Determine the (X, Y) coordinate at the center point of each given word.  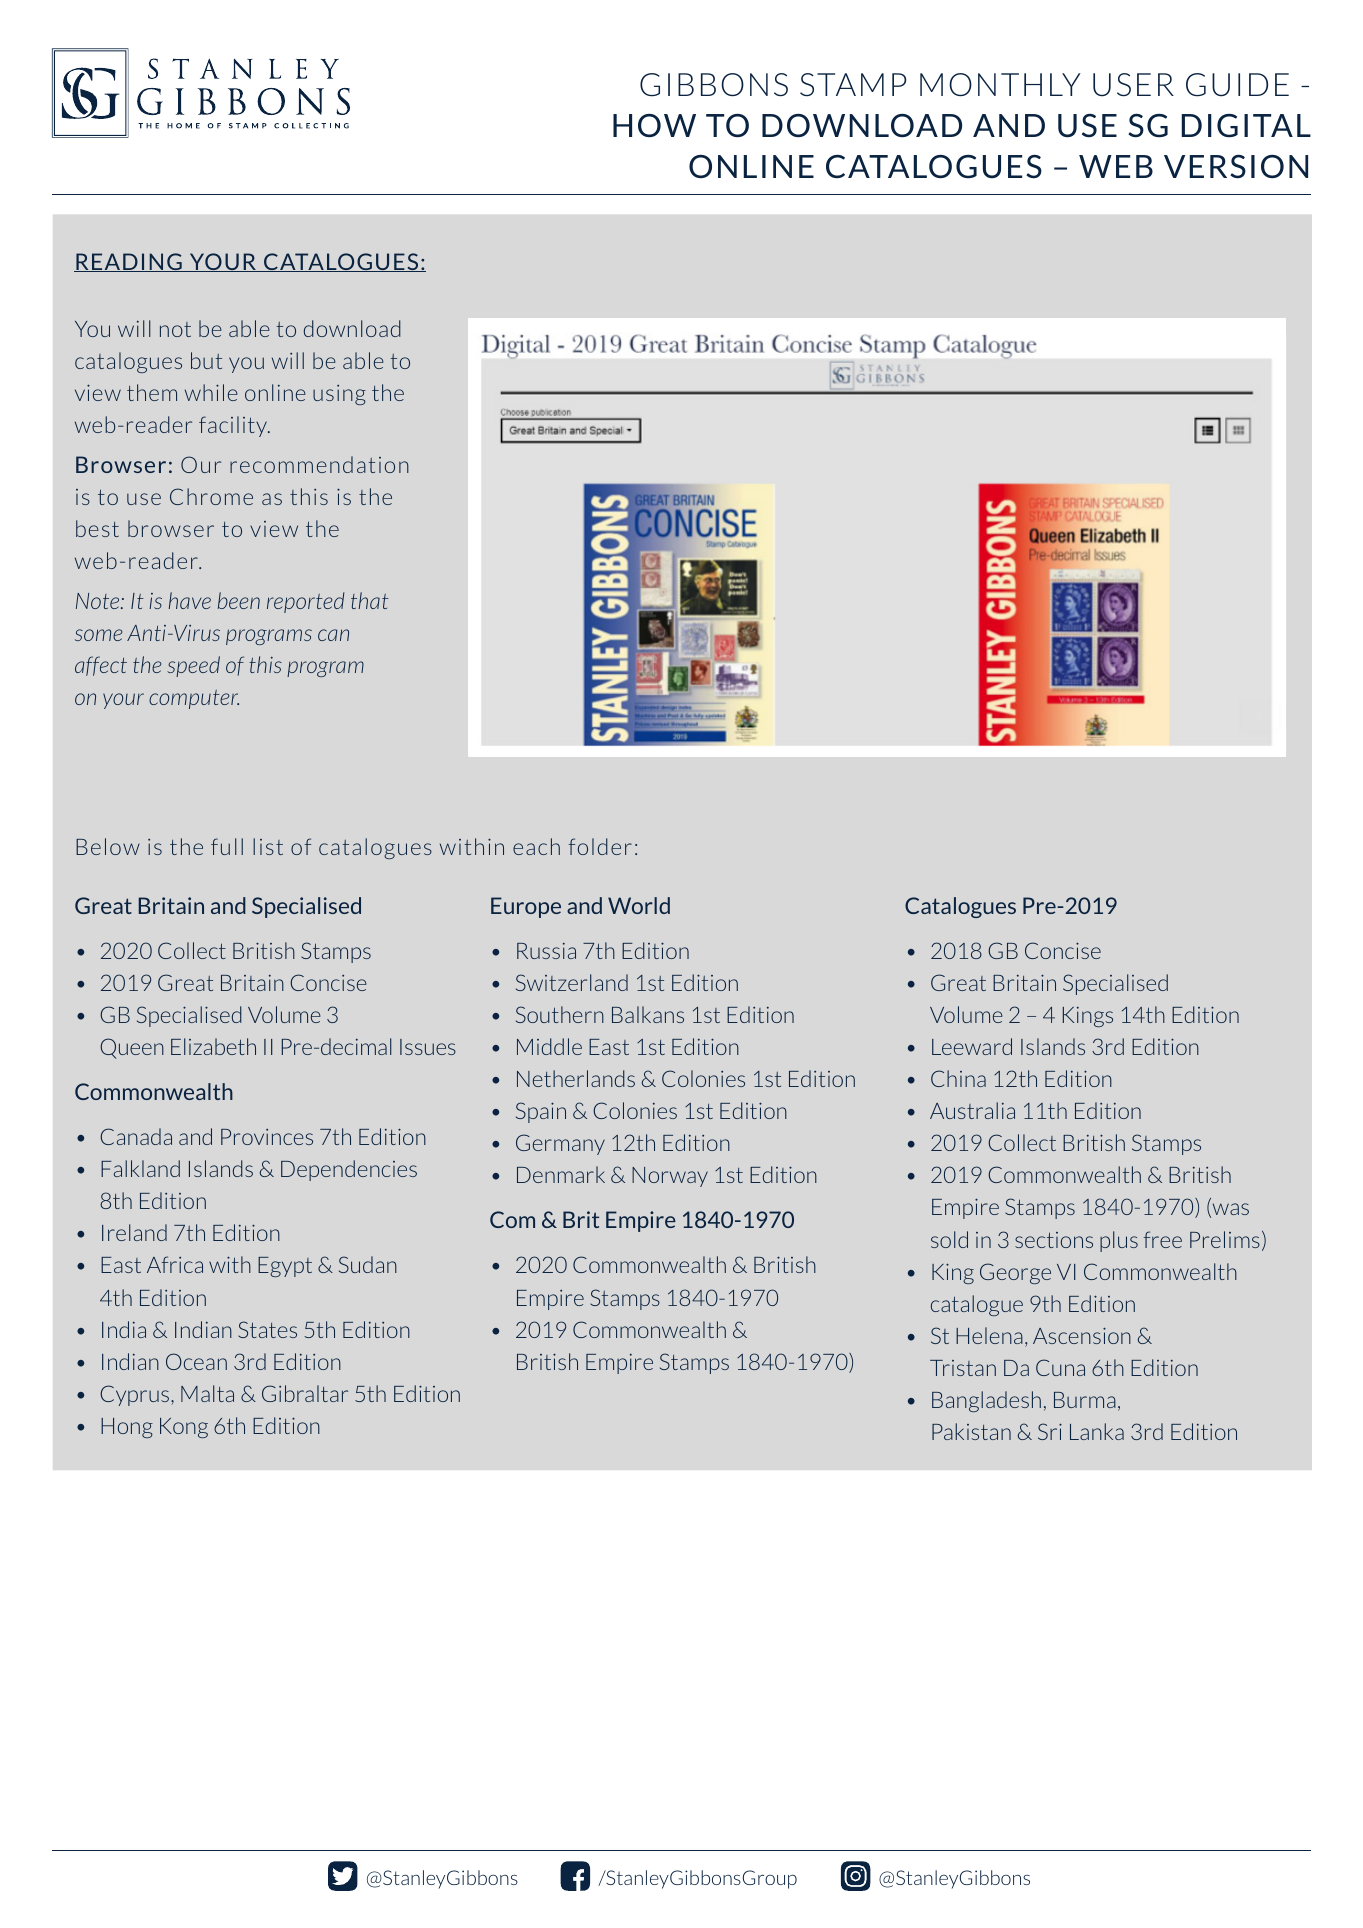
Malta (207, 1393)
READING (129, 262)
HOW (654, 125)
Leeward (972, 1046)
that (370, 600)
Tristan (963, 1368)
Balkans (648, 1014)
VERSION (1236, 167)
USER (1133, 85)
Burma (1085, 1400)
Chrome (211, 496)
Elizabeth (213, 1046)
